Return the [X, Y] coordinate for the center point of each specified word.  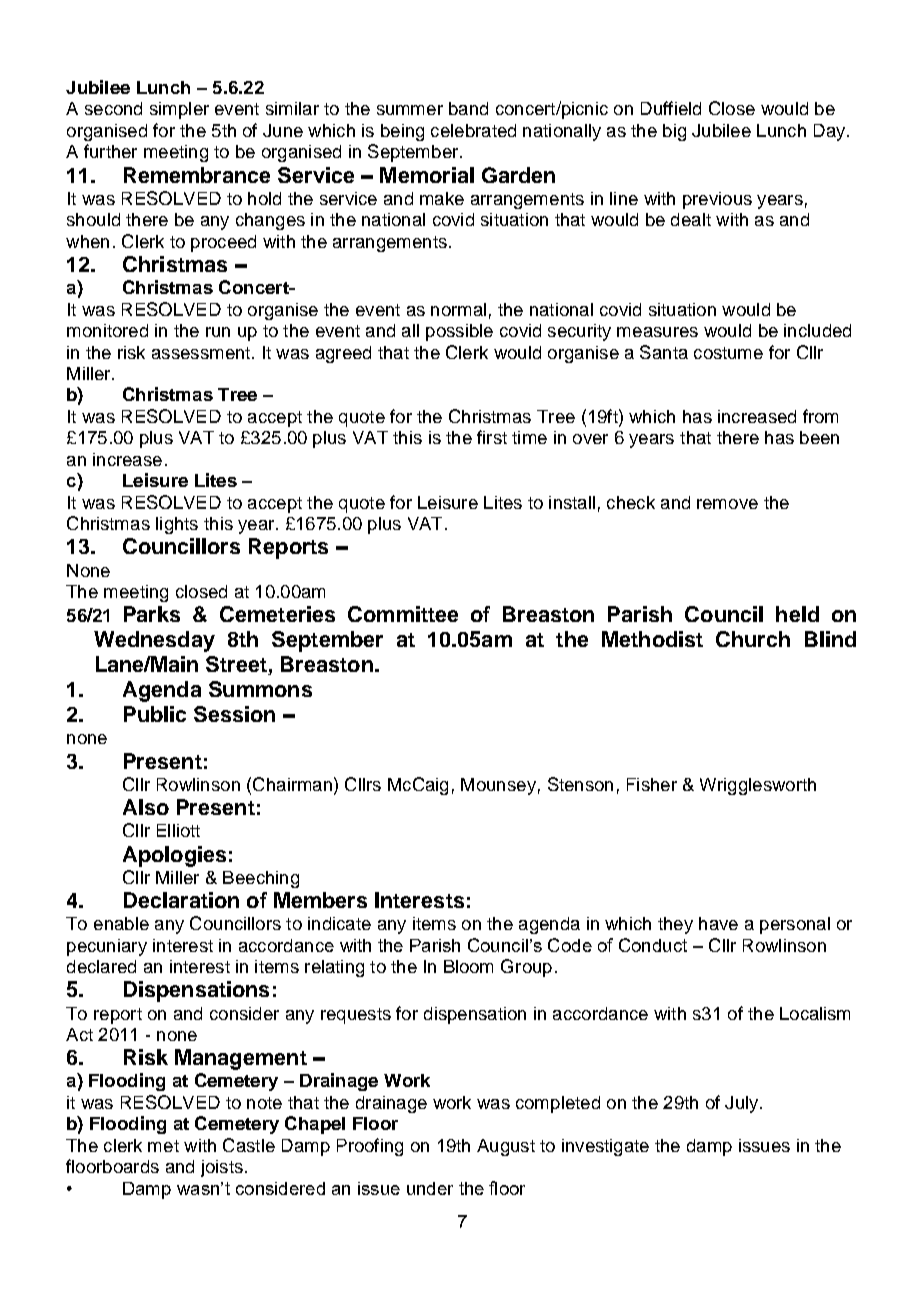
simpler [179, 110]
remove [727, 504]
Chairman [292, 784]
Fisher [652, 784]
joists [222, 1168]
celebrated [473, 130]
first [492, 437]
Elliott [178, 830]
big [674, 132]
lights [177, 525]
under [430, 1188]
